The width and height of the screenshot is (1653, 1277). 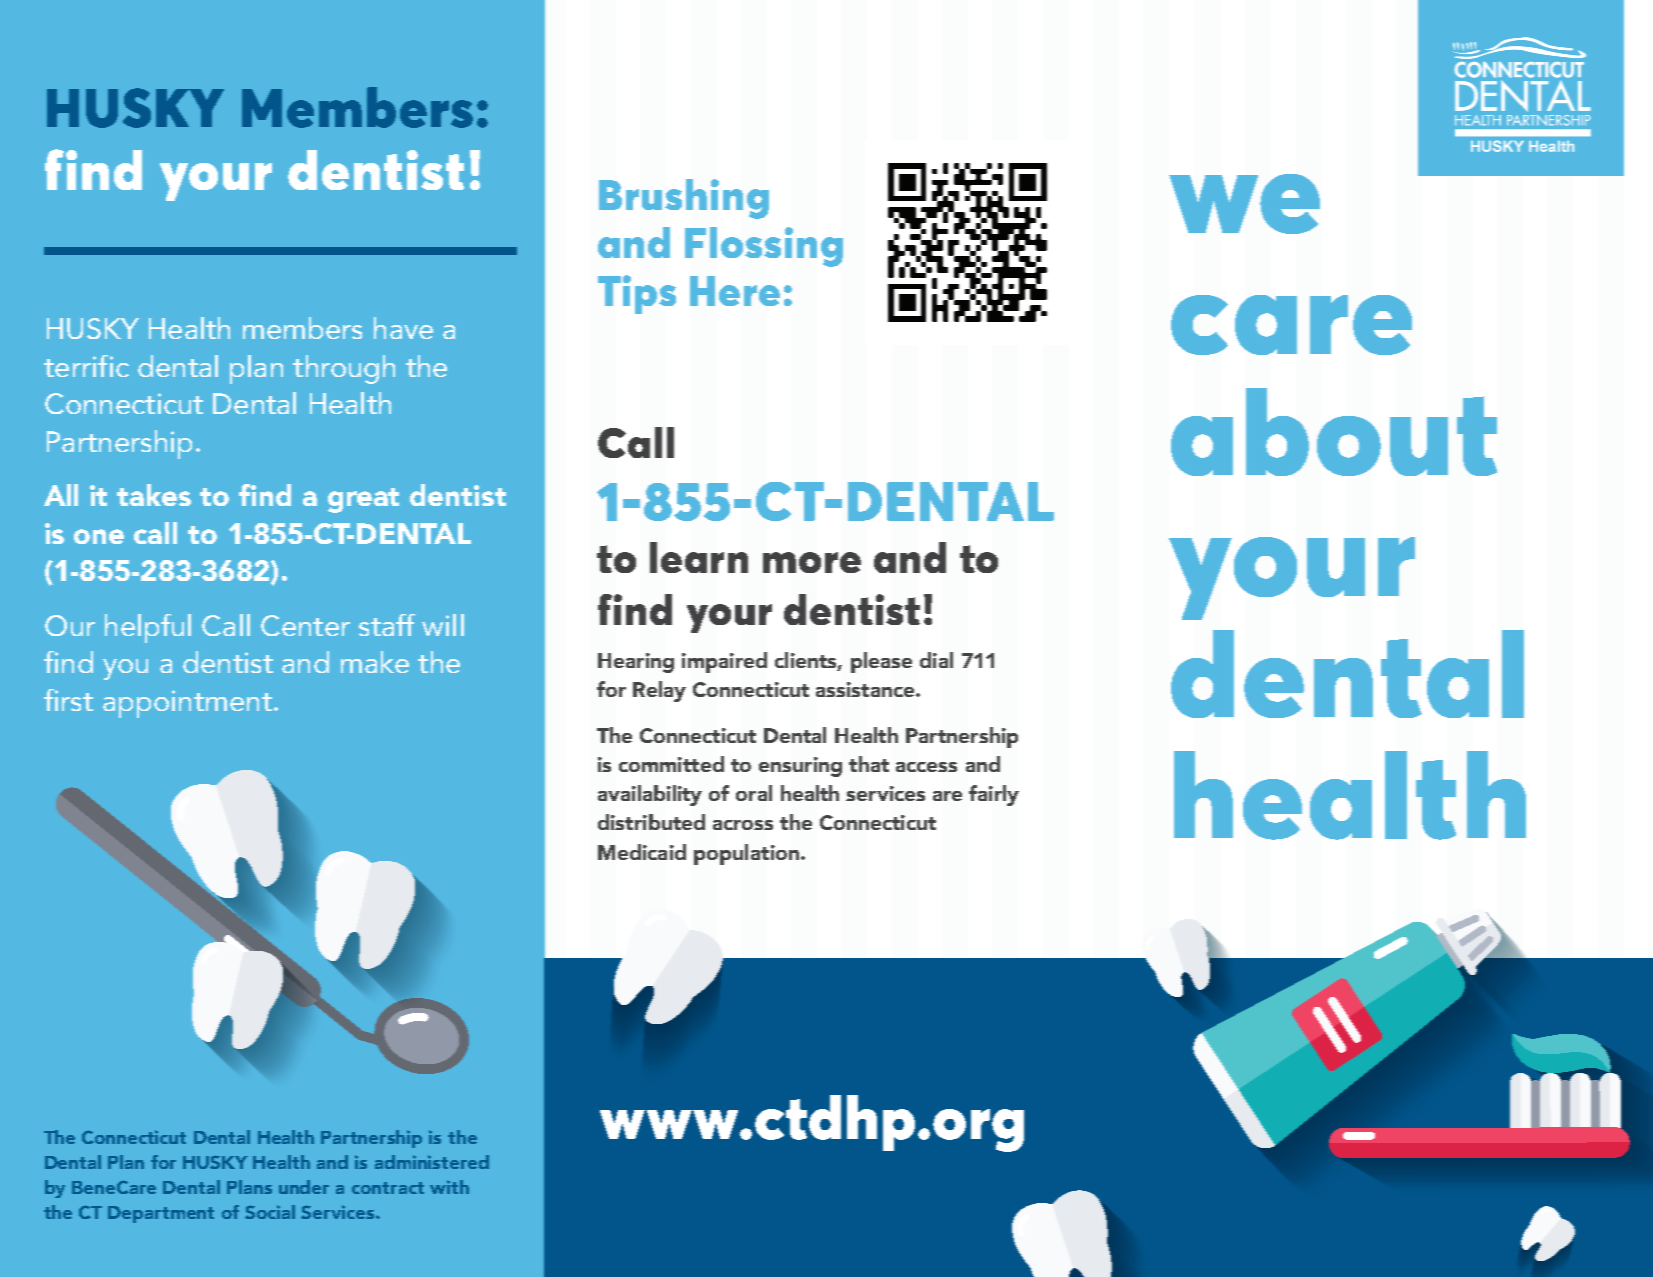 What do you see at coordinates (304, 1187) in the screenshot?
I see `under` at bounding box center [304, 1187].
